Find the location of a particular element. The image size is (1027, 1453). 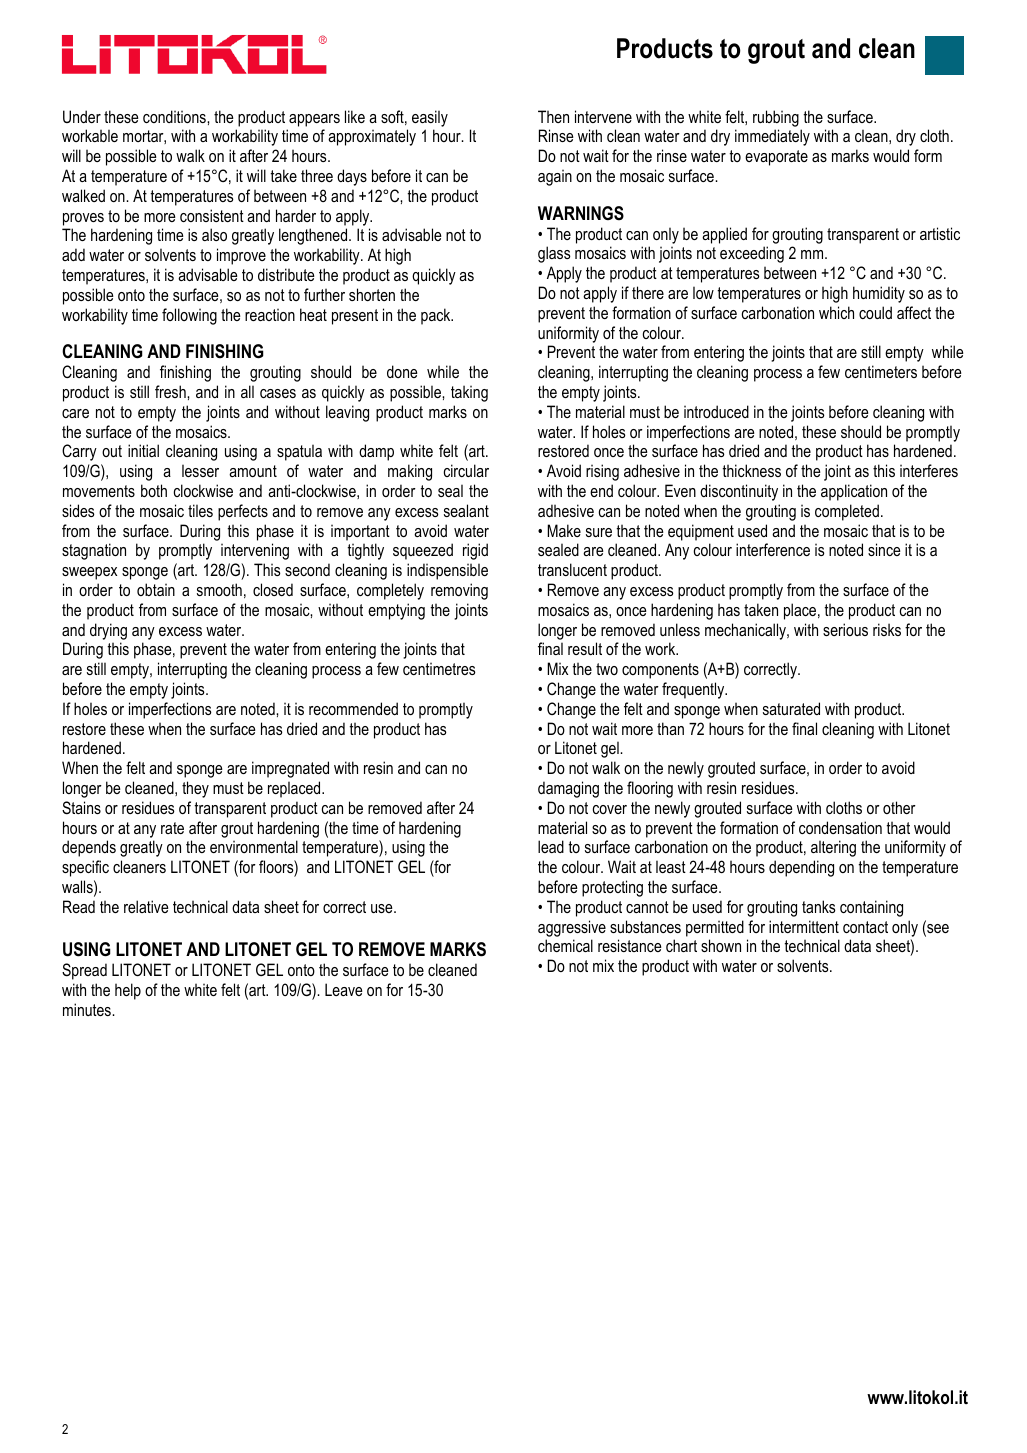

conditions is located at coordinates (175, 116).
